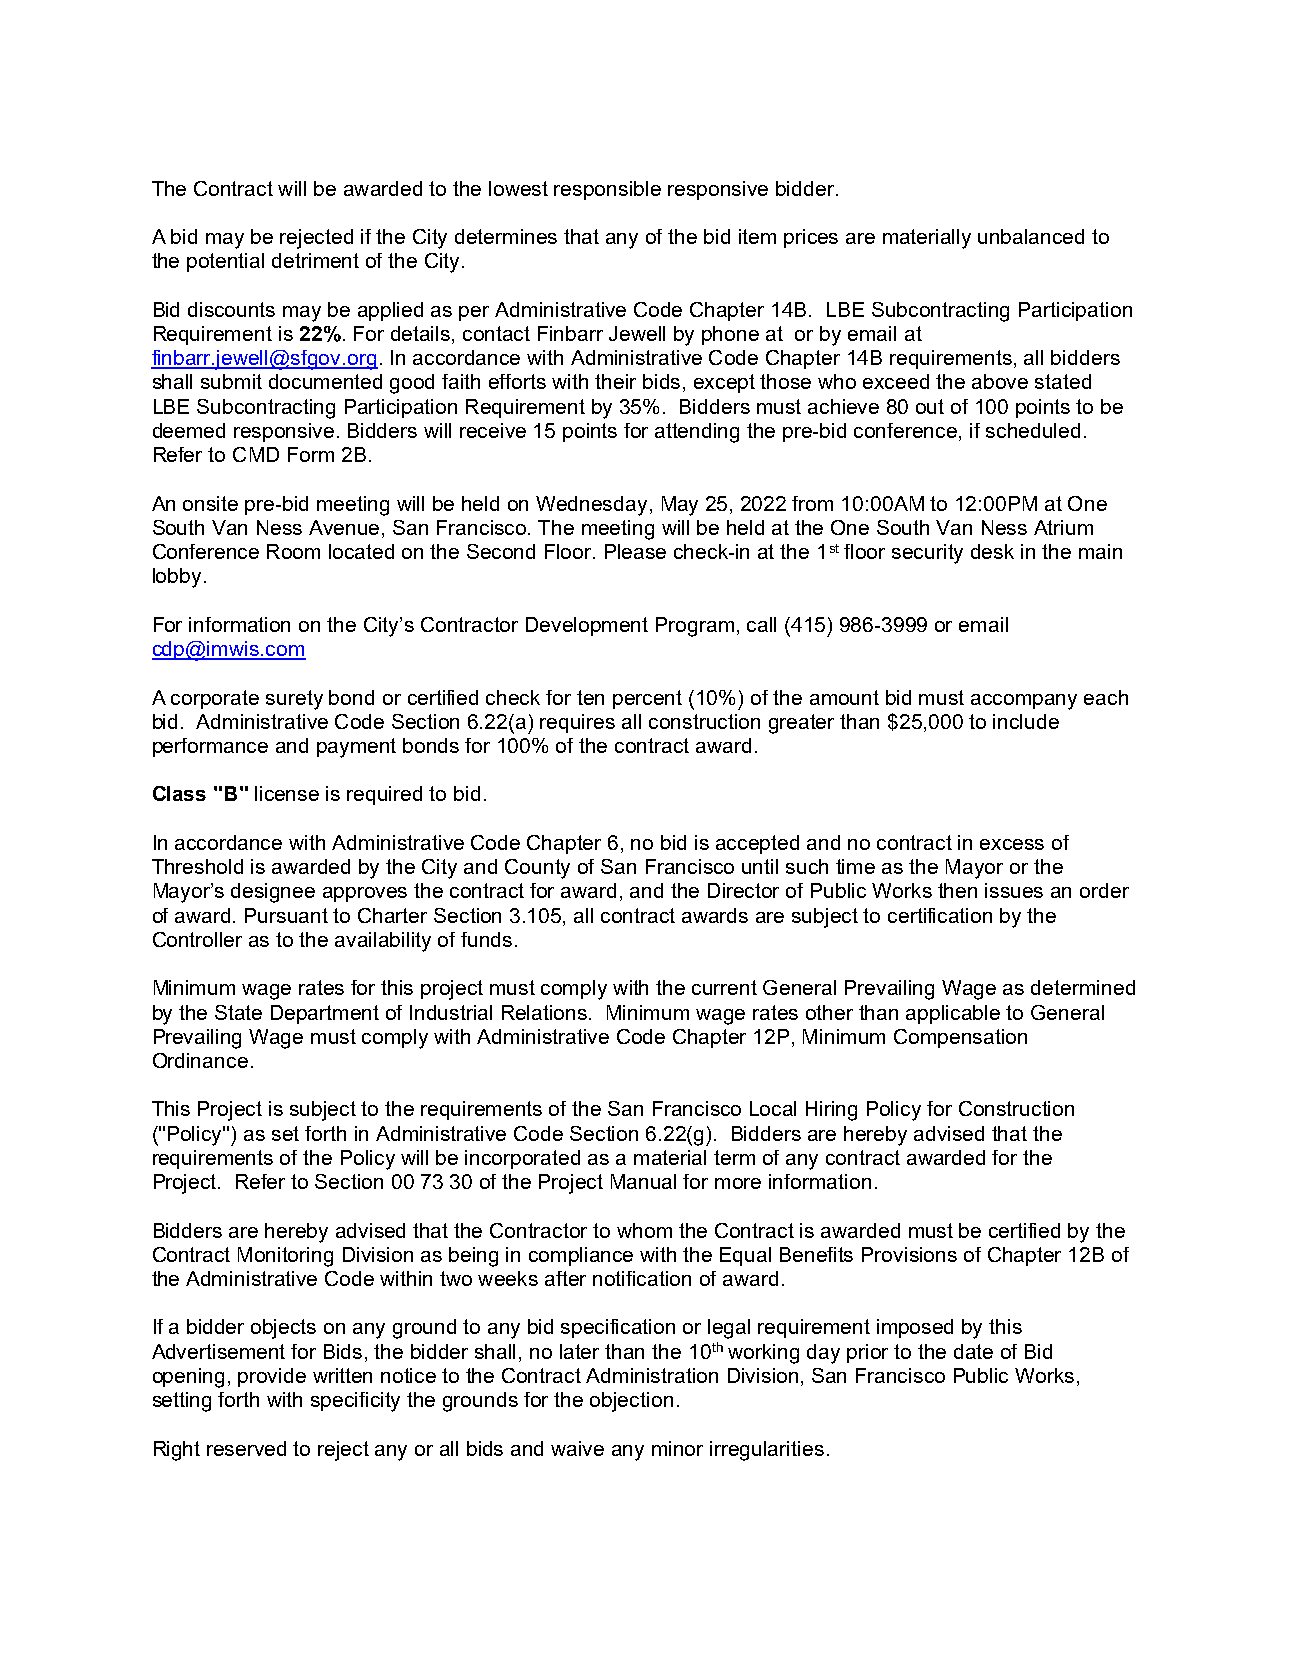  Describe the element at coordinates (315, 260) in the image. I see `detriment` at that location.
